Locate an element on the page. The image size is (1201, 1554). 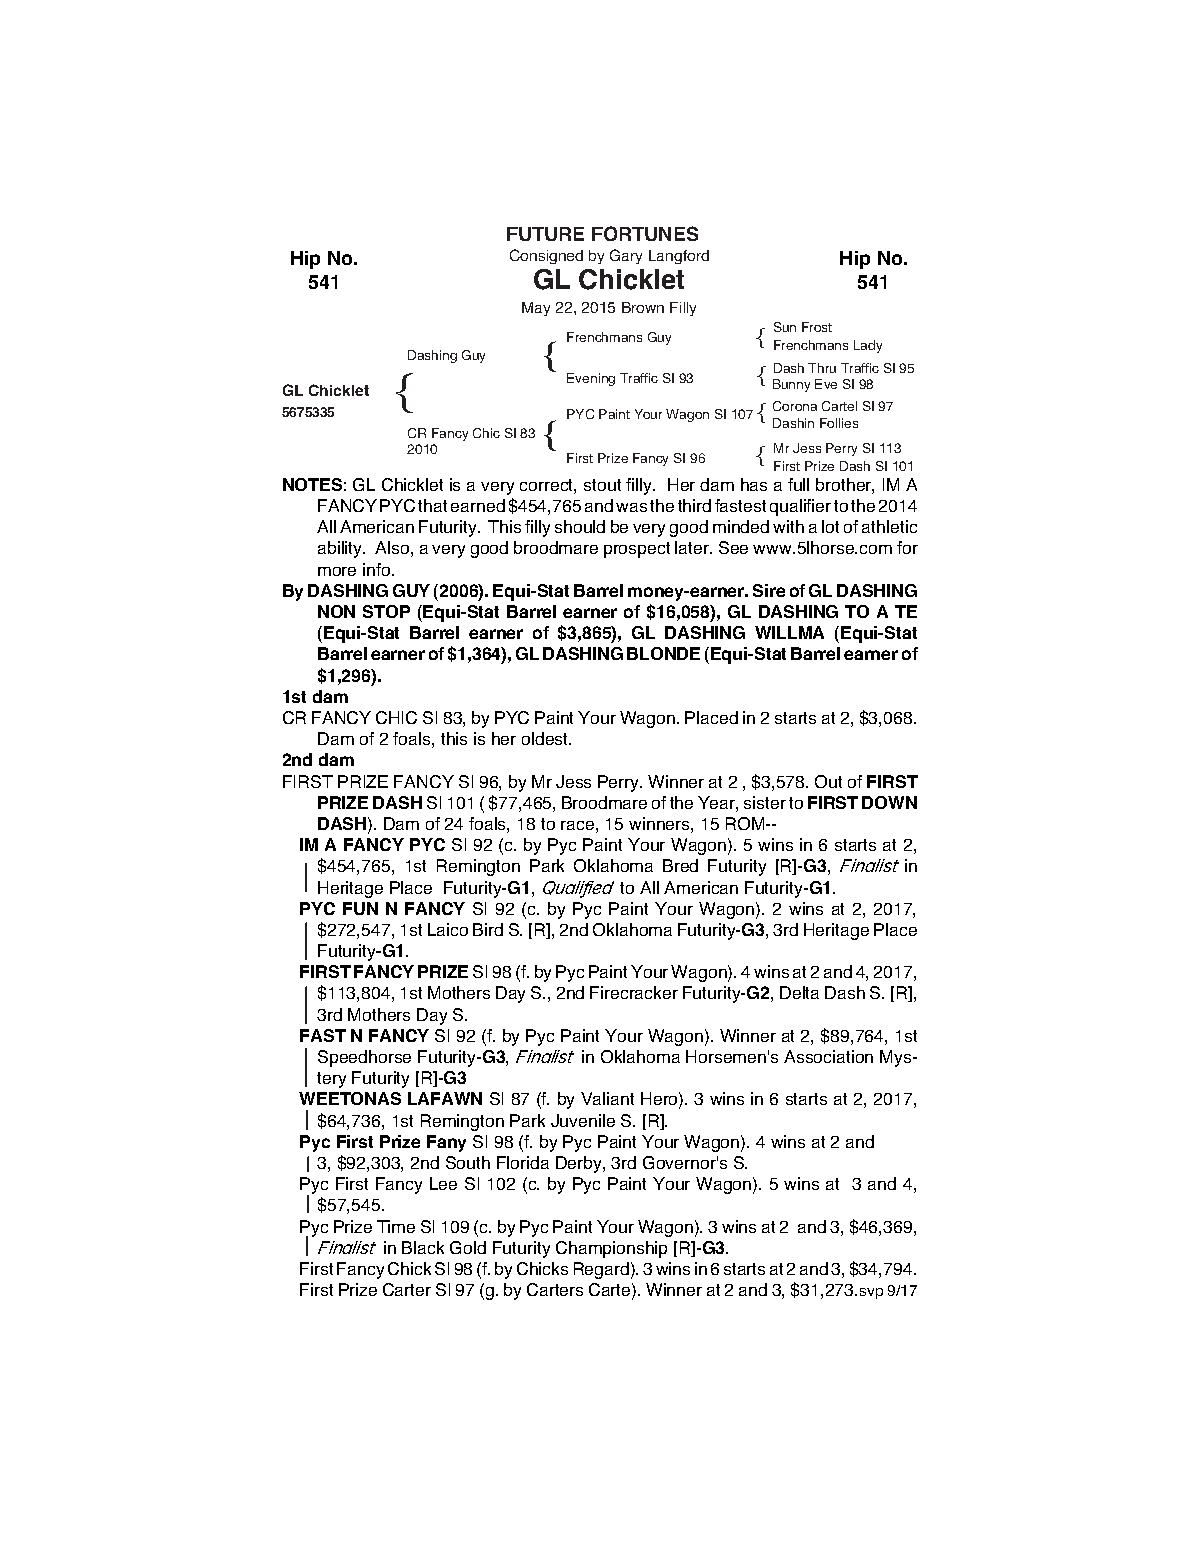
Gary is located at coordinates (626, 256).
